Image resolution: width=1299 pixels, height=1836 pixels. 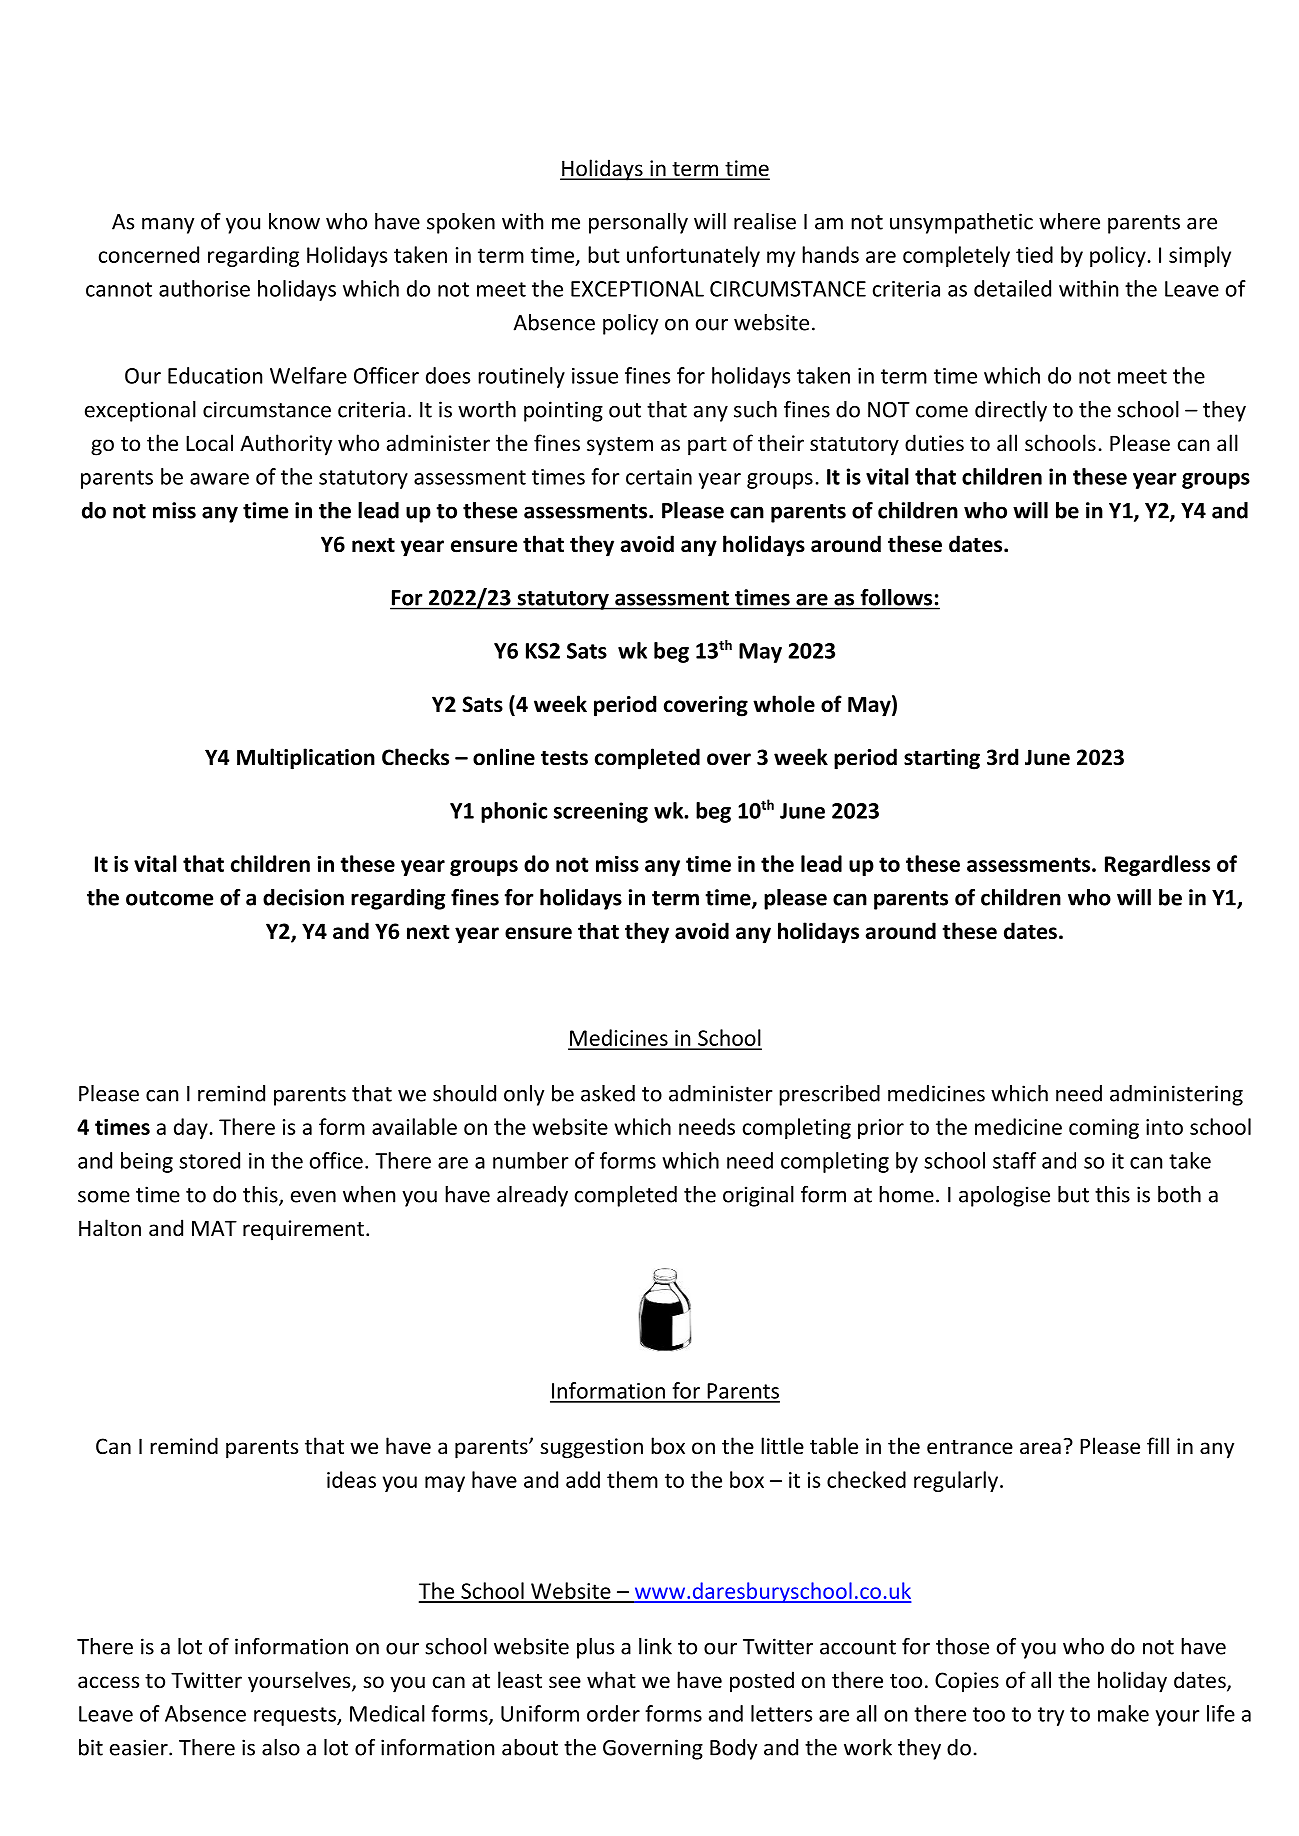 What do you see at coordinates (608, 1093) in the screenshot?
I see `asked` at bounding box center [608, 1093].
